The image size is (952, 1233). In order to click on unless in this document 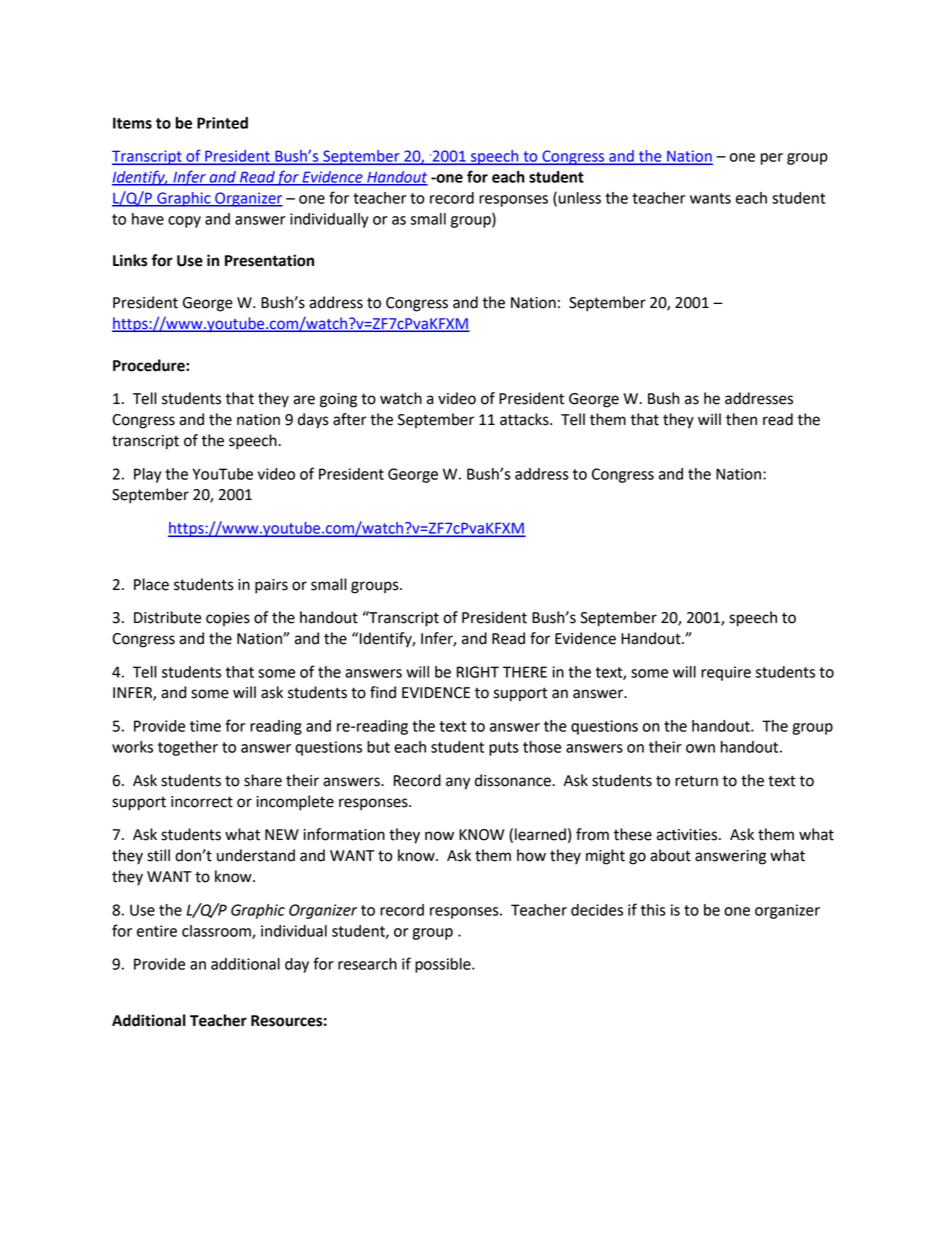, I will do `click(580, 198)`.
